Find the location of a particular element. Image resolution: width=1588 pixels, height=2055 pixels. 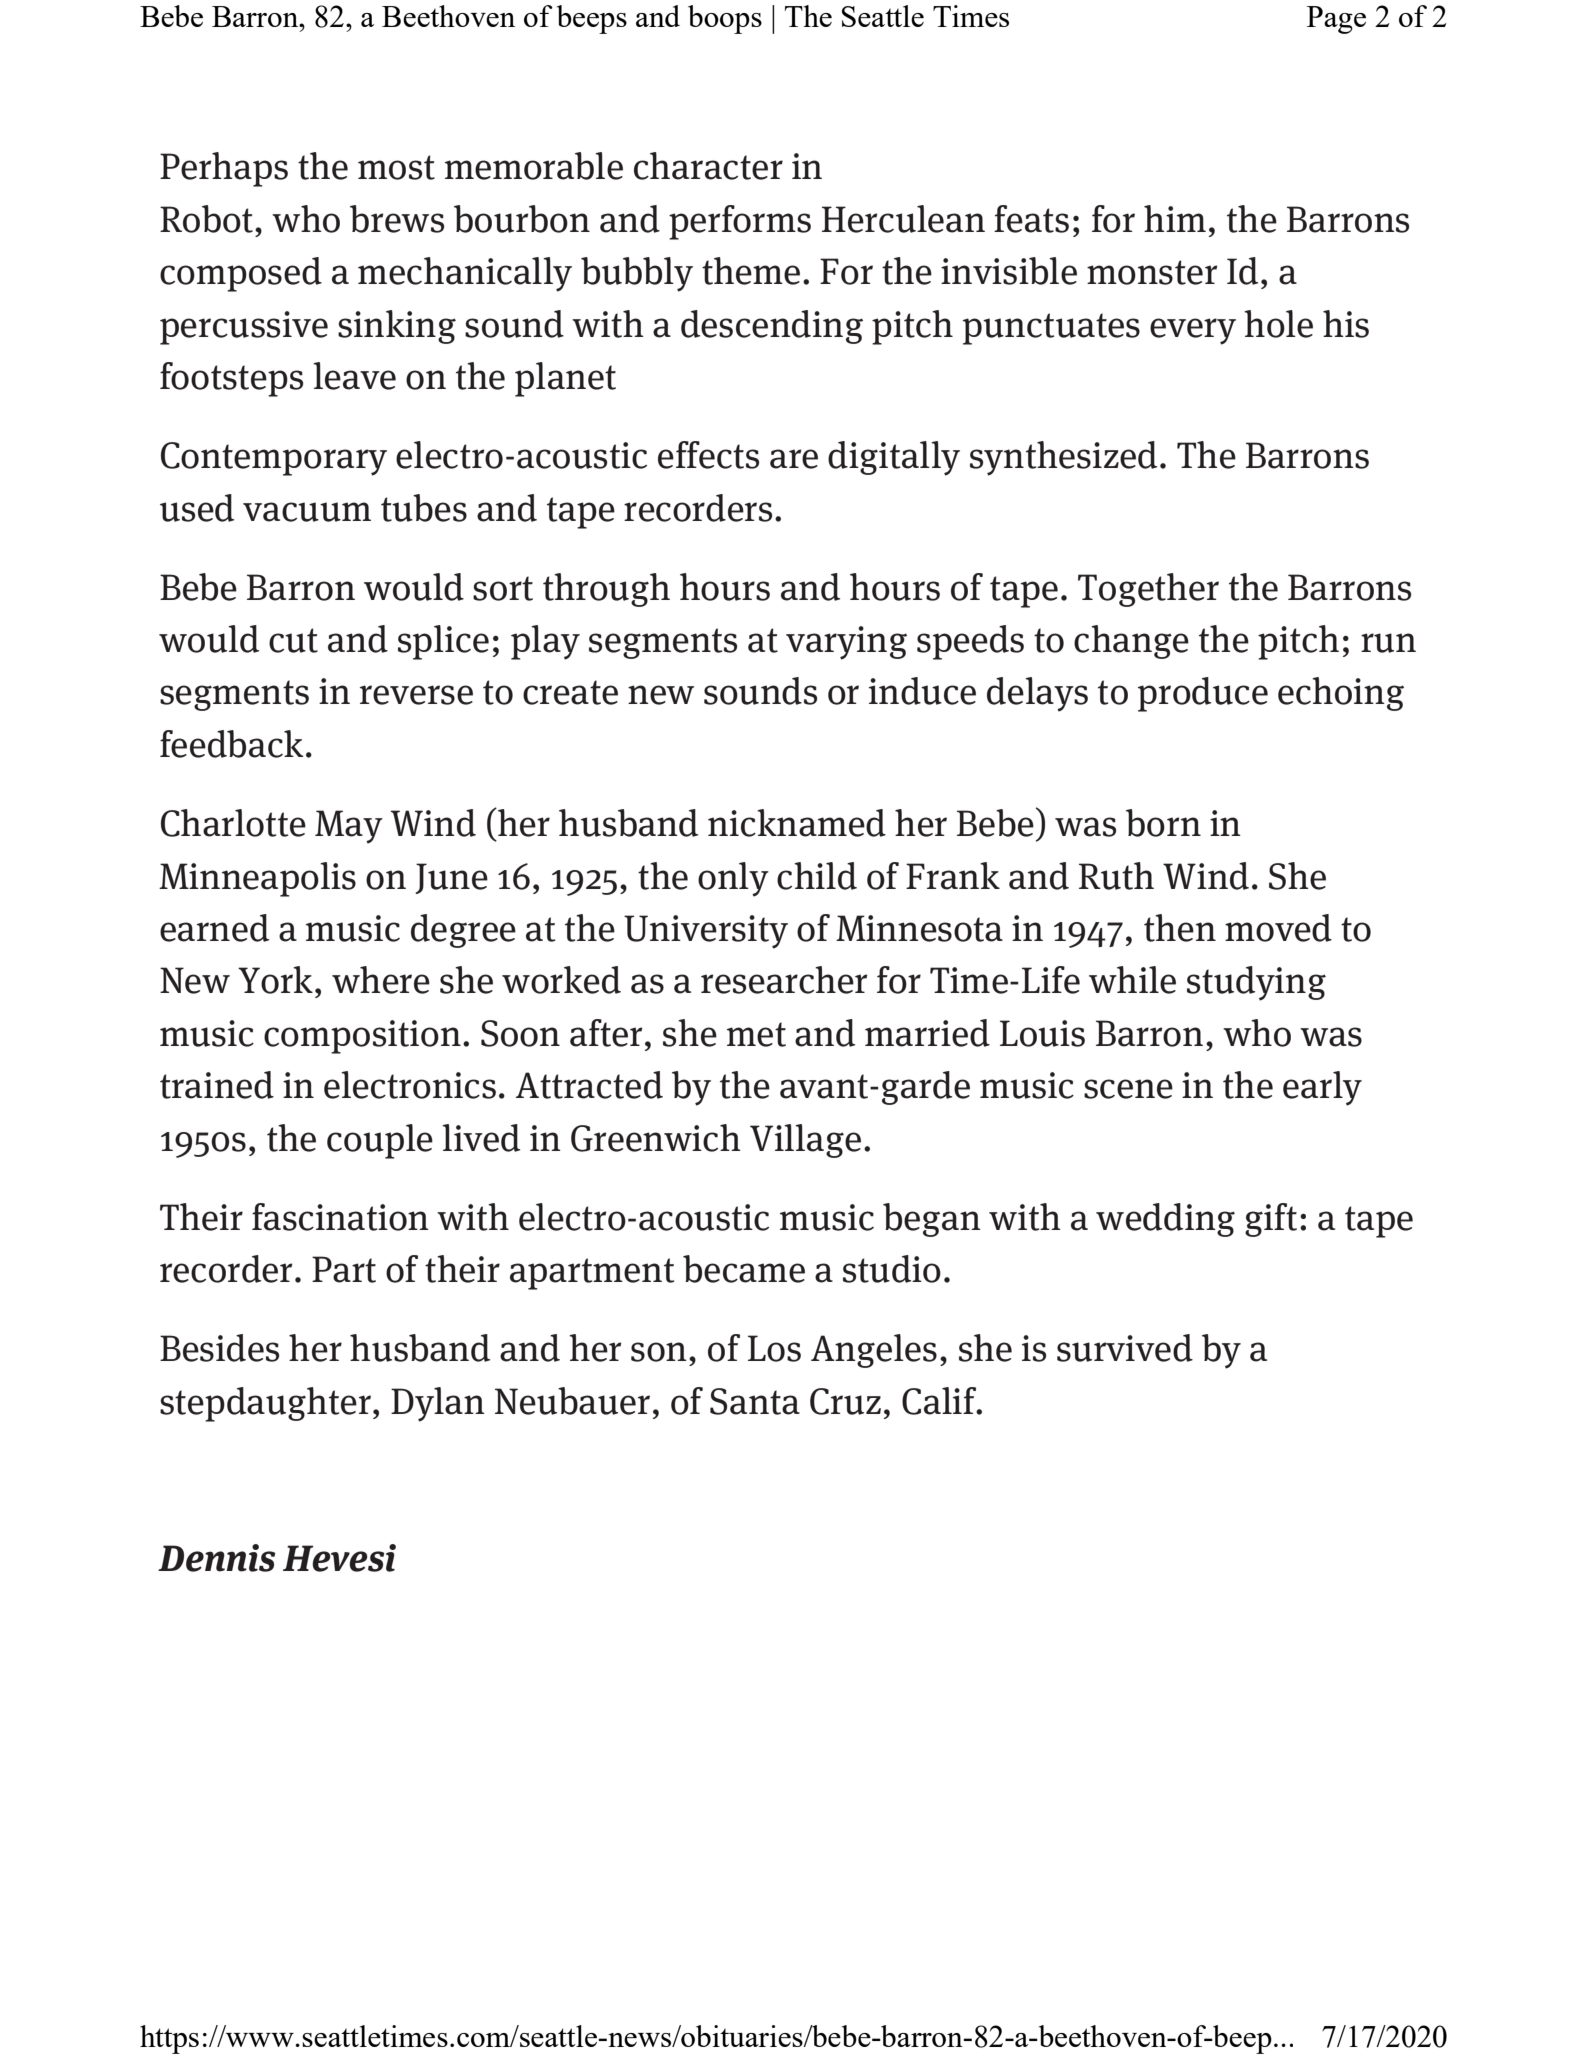

became is located at coordinates (744, 1269).
